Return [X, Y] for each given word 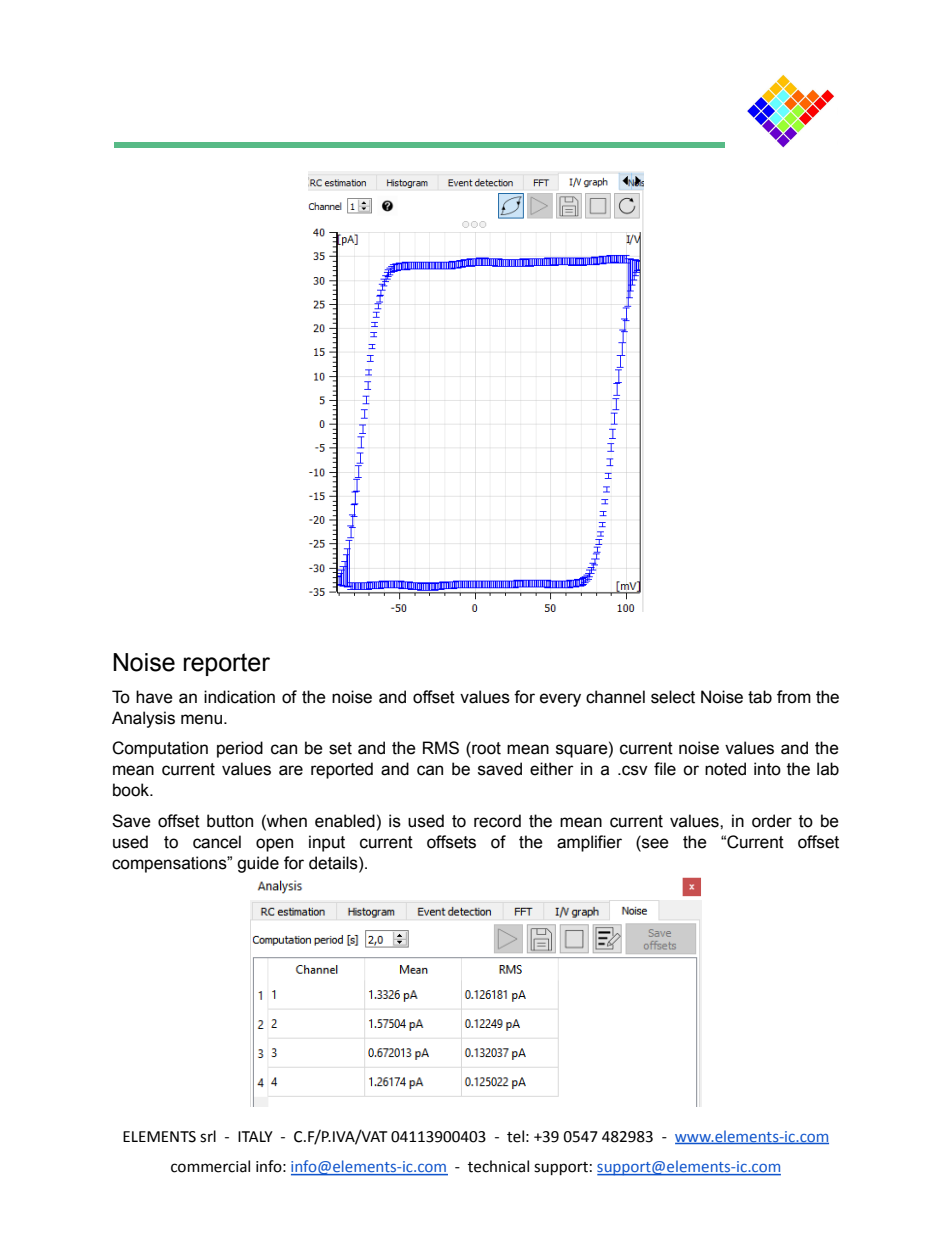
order [772, 821]
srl [208, 1136]
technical [498, 1166]
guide [258, 864]
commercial [210, 1166]
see [654, 842]
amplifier [589, 843]
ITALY [255, 1136]
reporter [227, 664]
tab [760, 697]
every [560, 700]
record [497, 821]
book [132, 790]
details [334, 863]
